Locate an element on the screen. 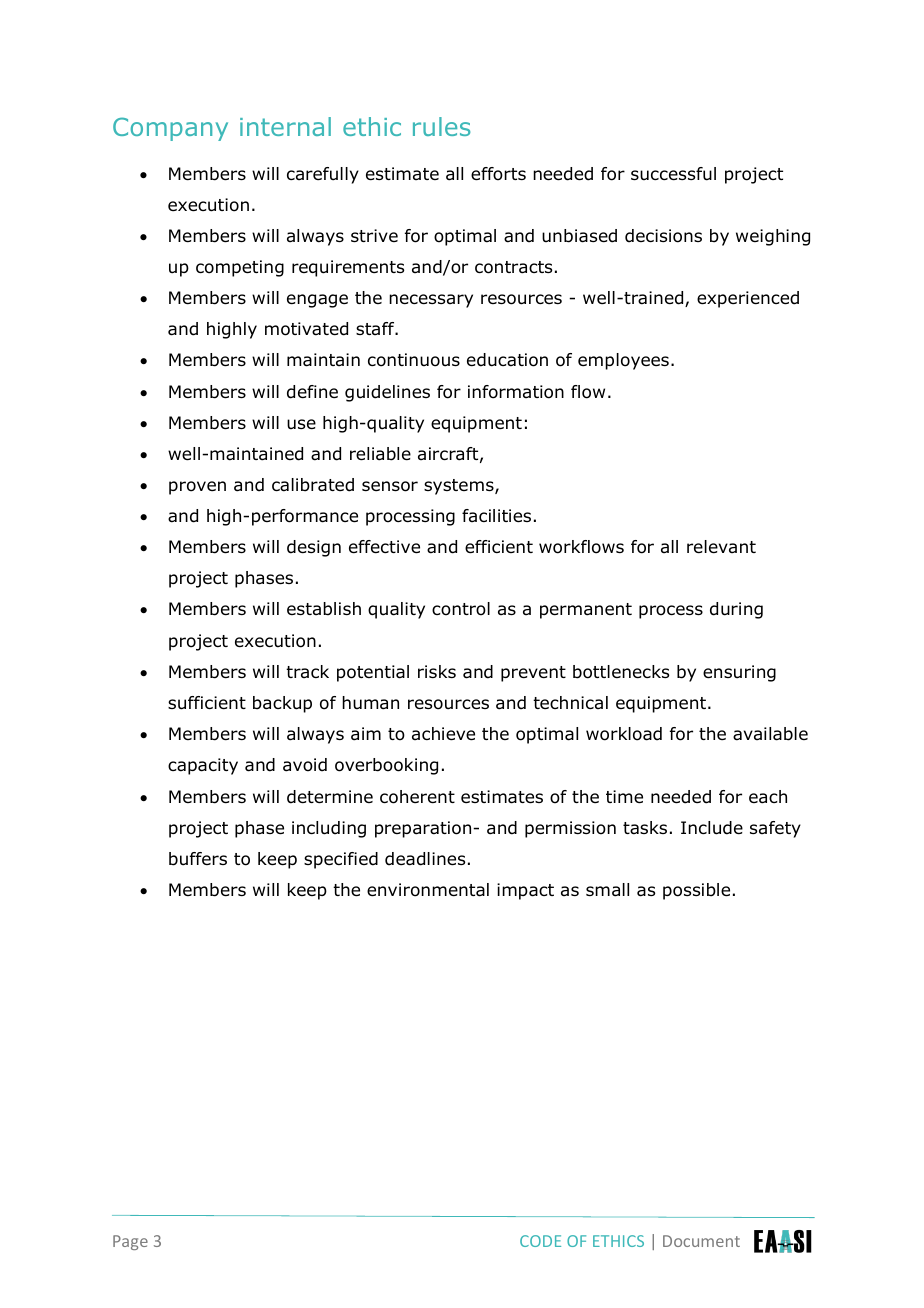 This screenshot has width=924, height=1308. CODE is located at coordinates (540, 1241).
